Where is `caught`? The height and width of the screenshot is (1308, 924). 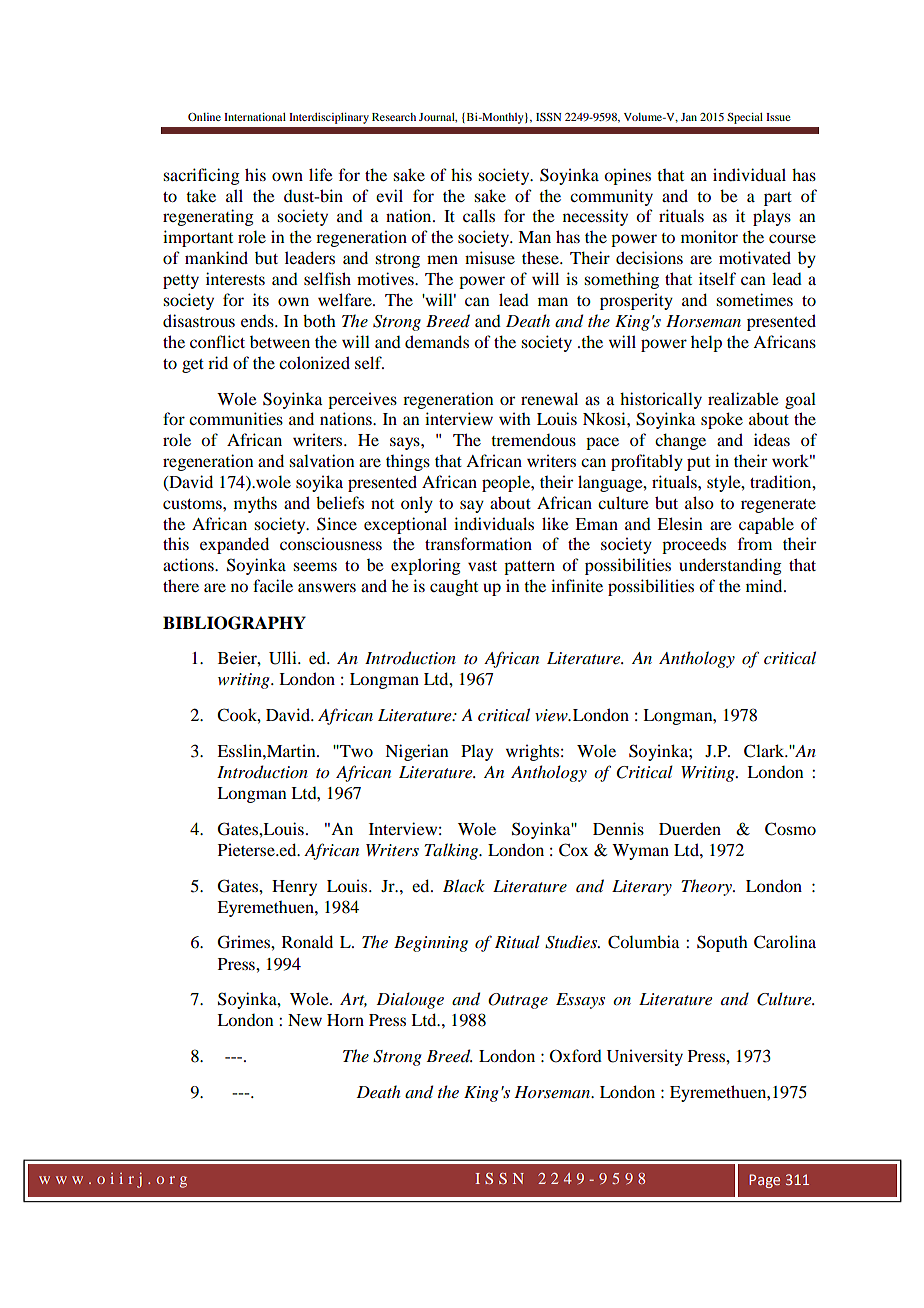 caught is located at coordinates (454, 587).
